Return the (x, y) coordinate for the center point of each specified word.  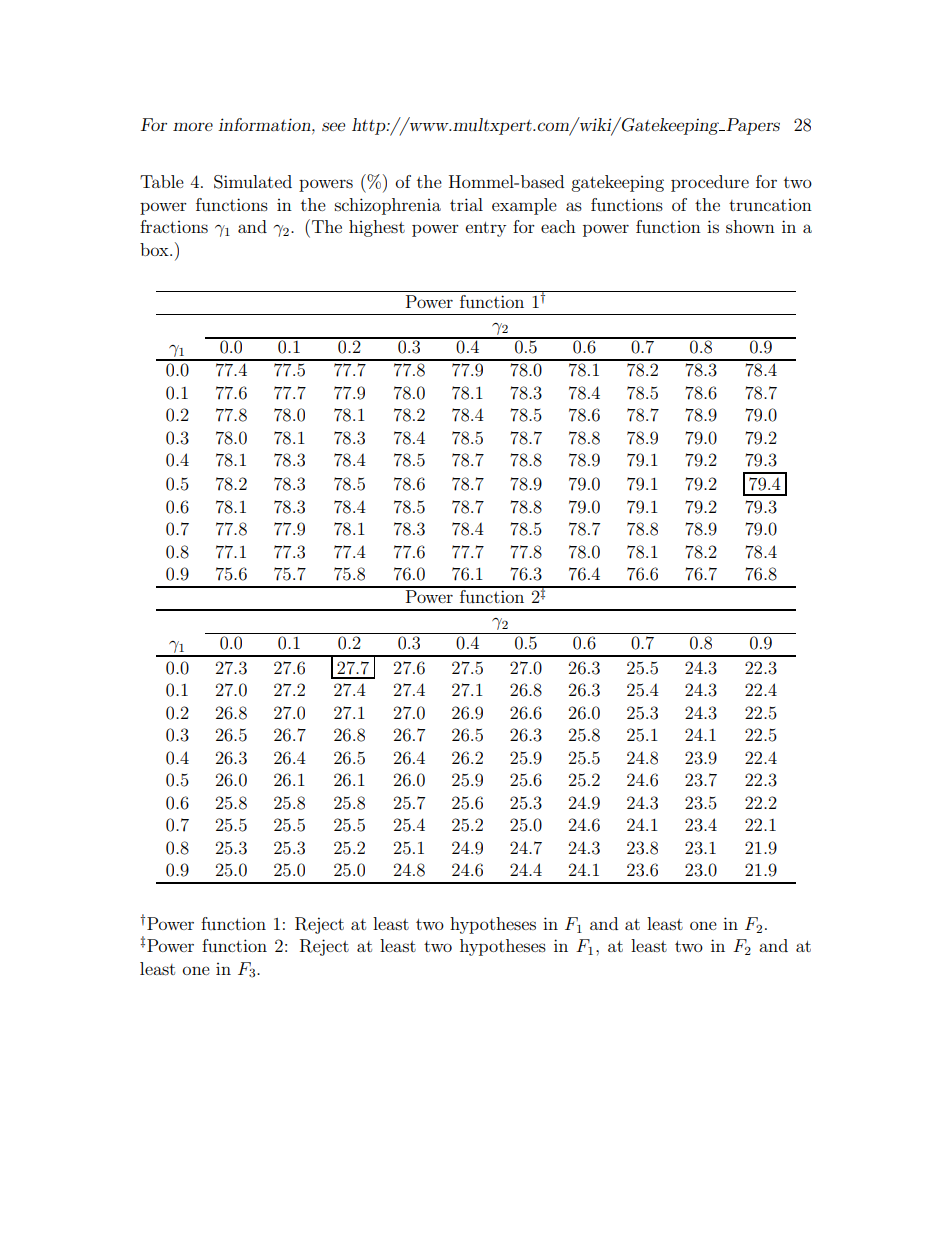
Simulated (253, 182)
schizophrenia (388, 206)
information (265, 124)
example (524, 206)
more (193, 126)
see (333, 126)
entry (486, 229)
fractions (174, 226)
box (155, 249)
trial (466, 204)
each (558, 226)
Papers (752, 126)
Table (162, 181)
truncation (770, 205)
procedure (710, 183)
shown (750, 226)
